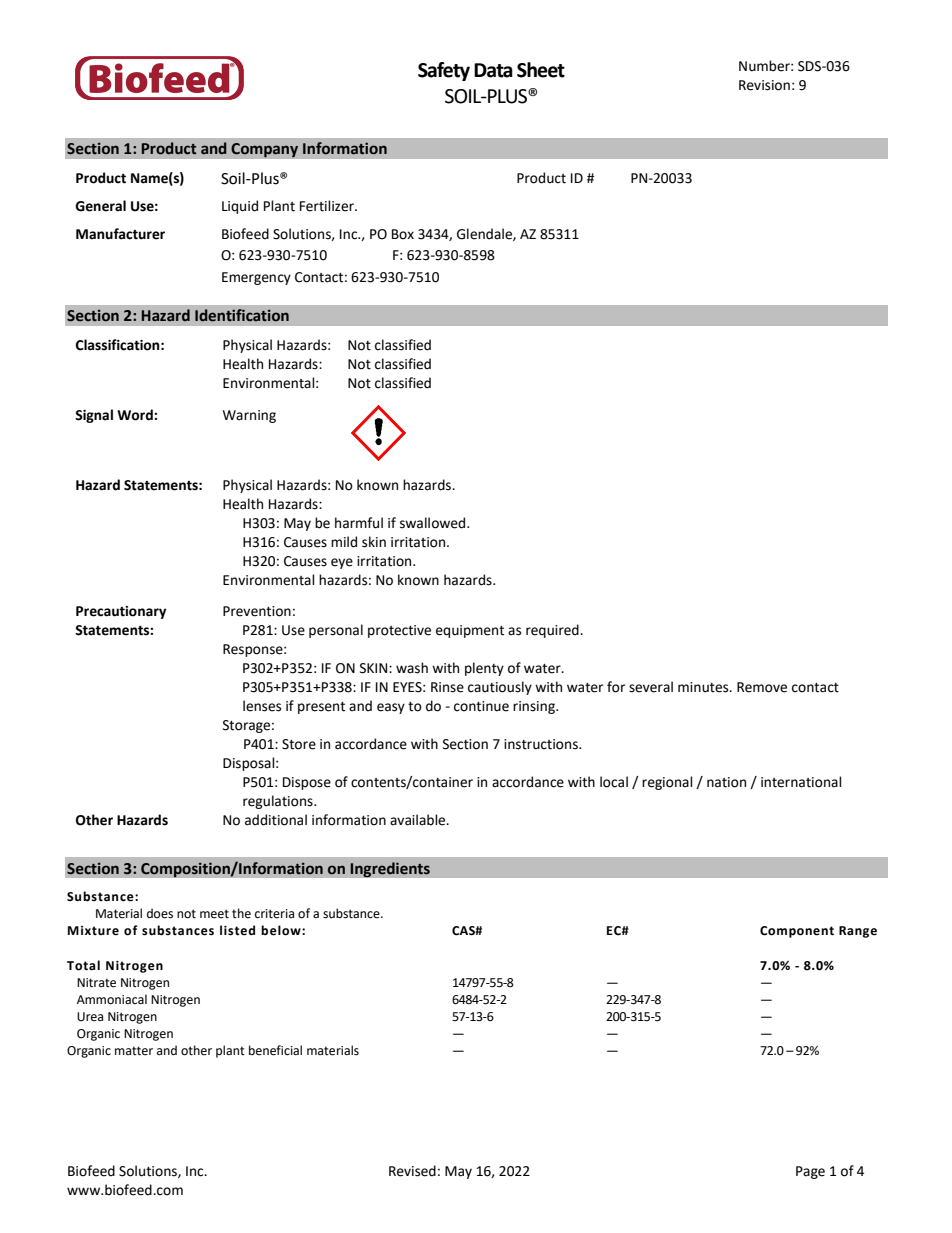 The image size is (952, 1233). Describe the element at coordinates (412, 1171) in the screenshot. I see `Revised` at that location.
